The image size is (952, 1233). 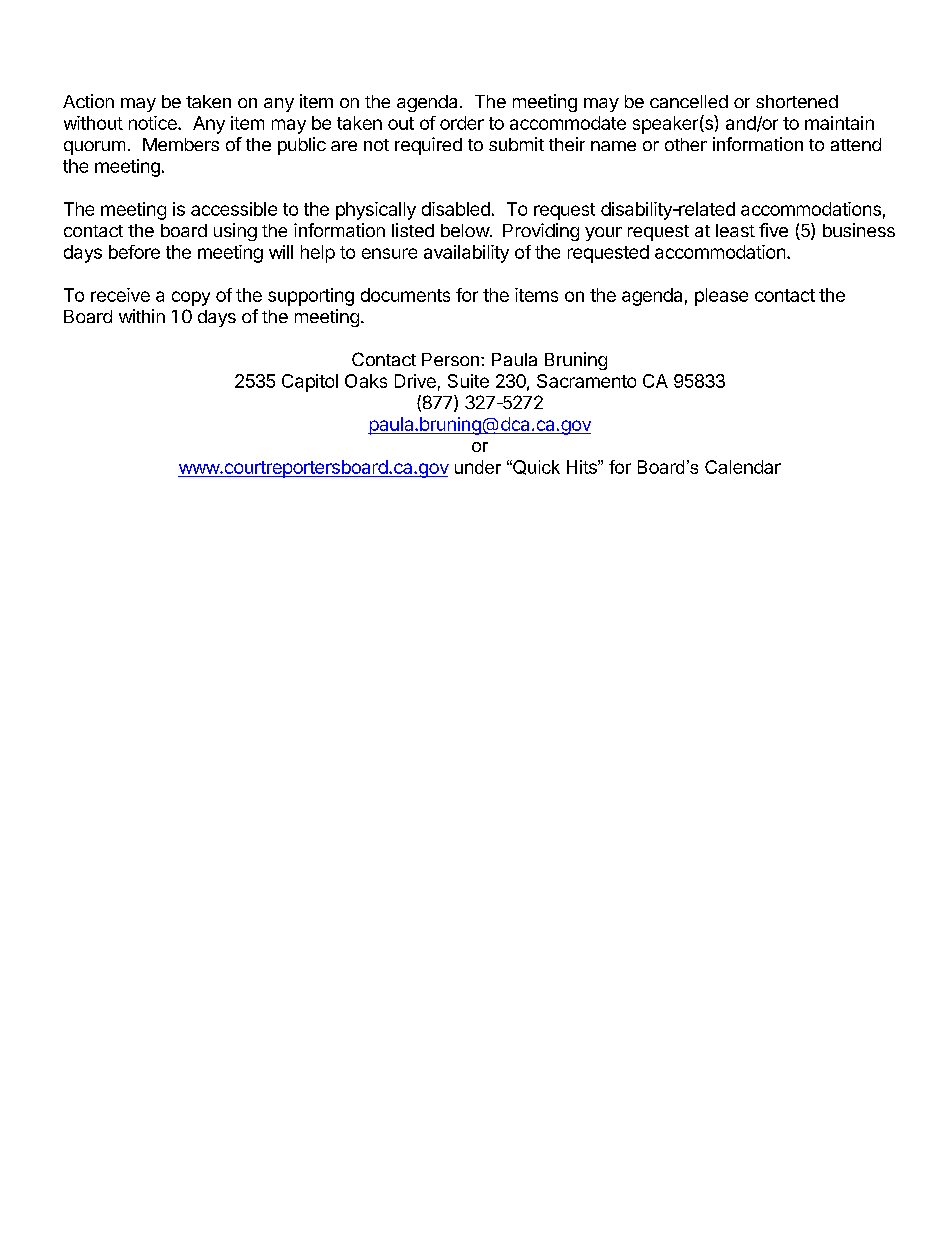 I want to click on five, so click(x=773, y=230).
